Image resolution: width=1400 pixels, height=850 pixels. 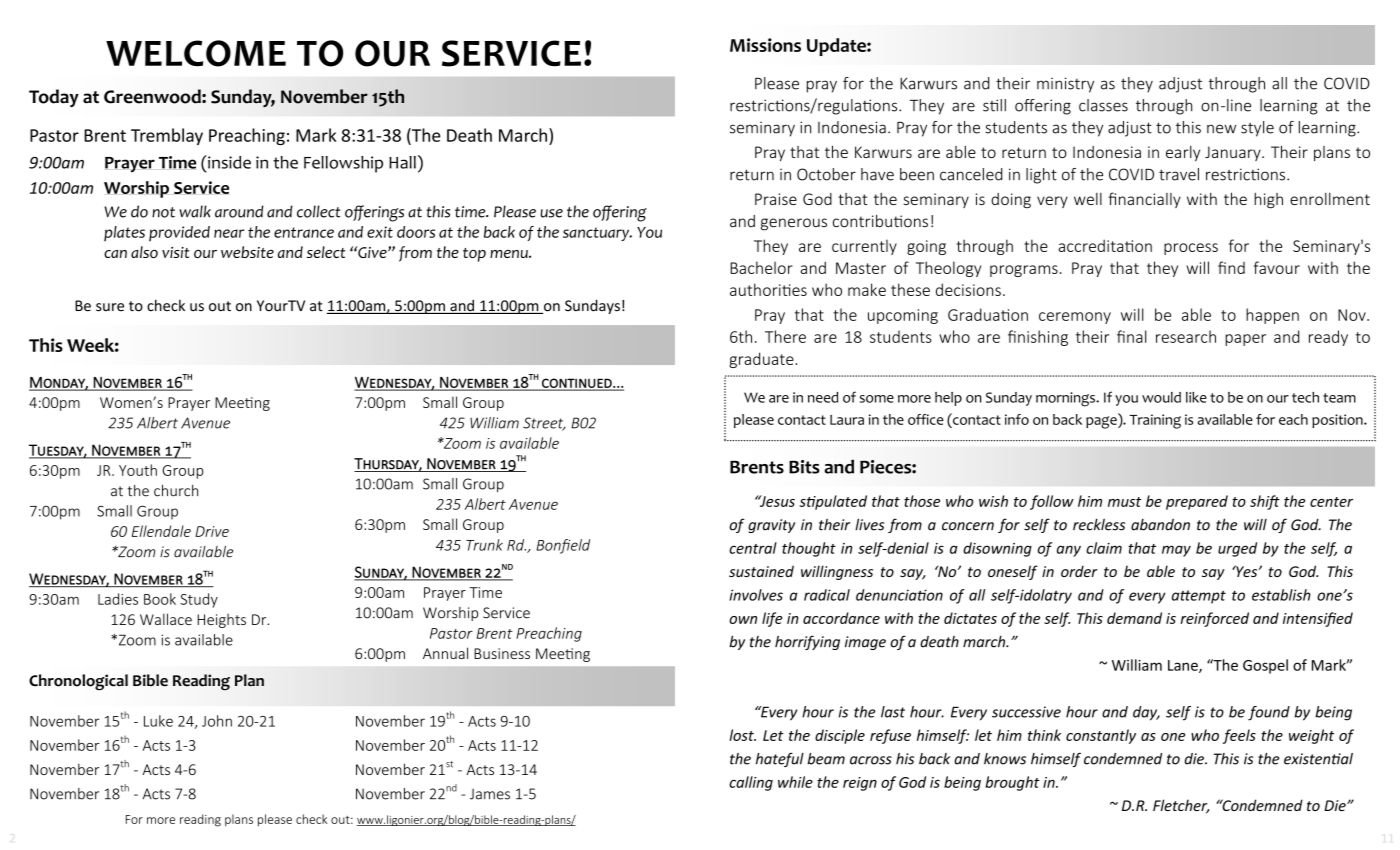 I want to click on Missions, so click(x=765, y=45).
